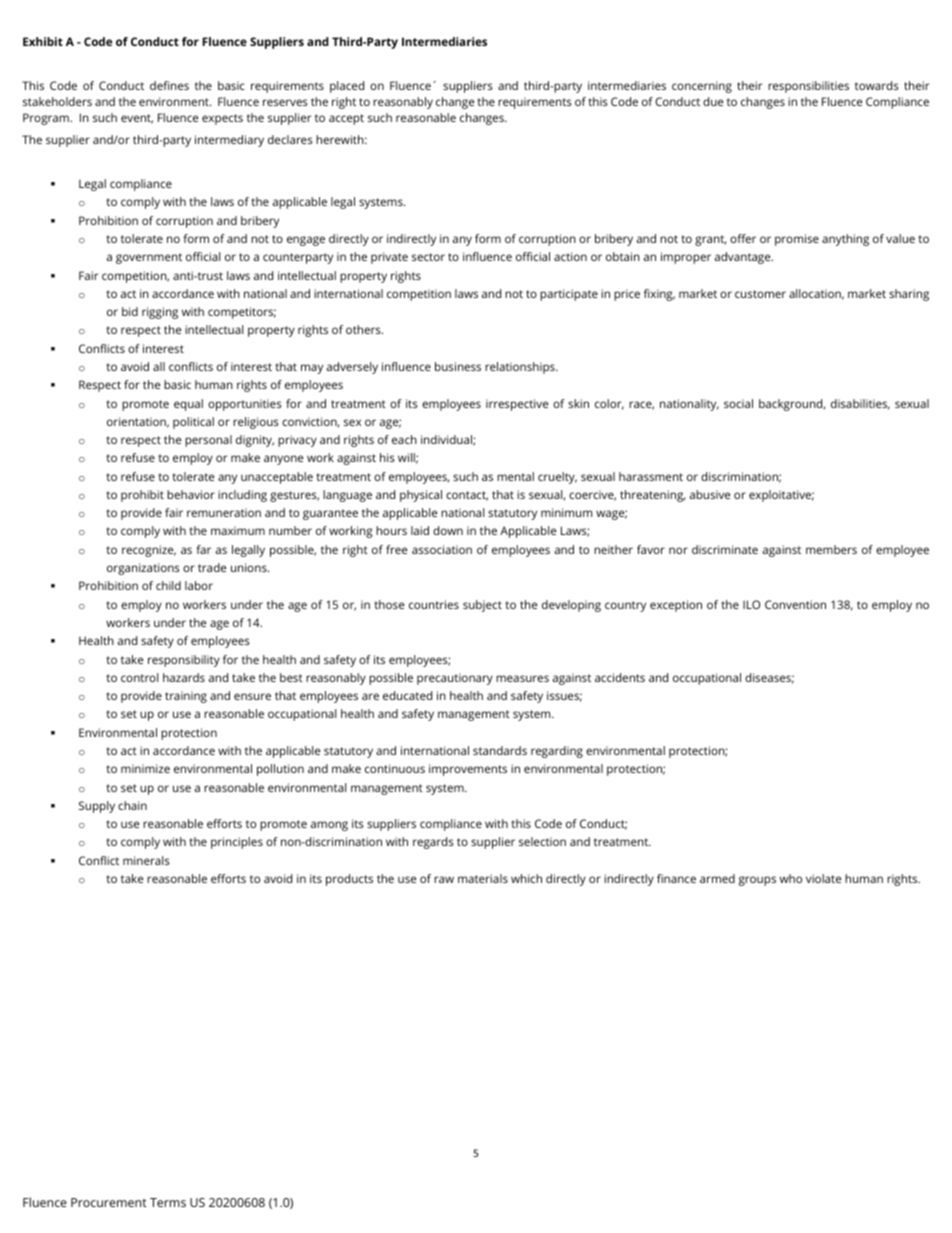 This document has height=1233, width=952. I want to click on disabilities, so click(860, 404).
